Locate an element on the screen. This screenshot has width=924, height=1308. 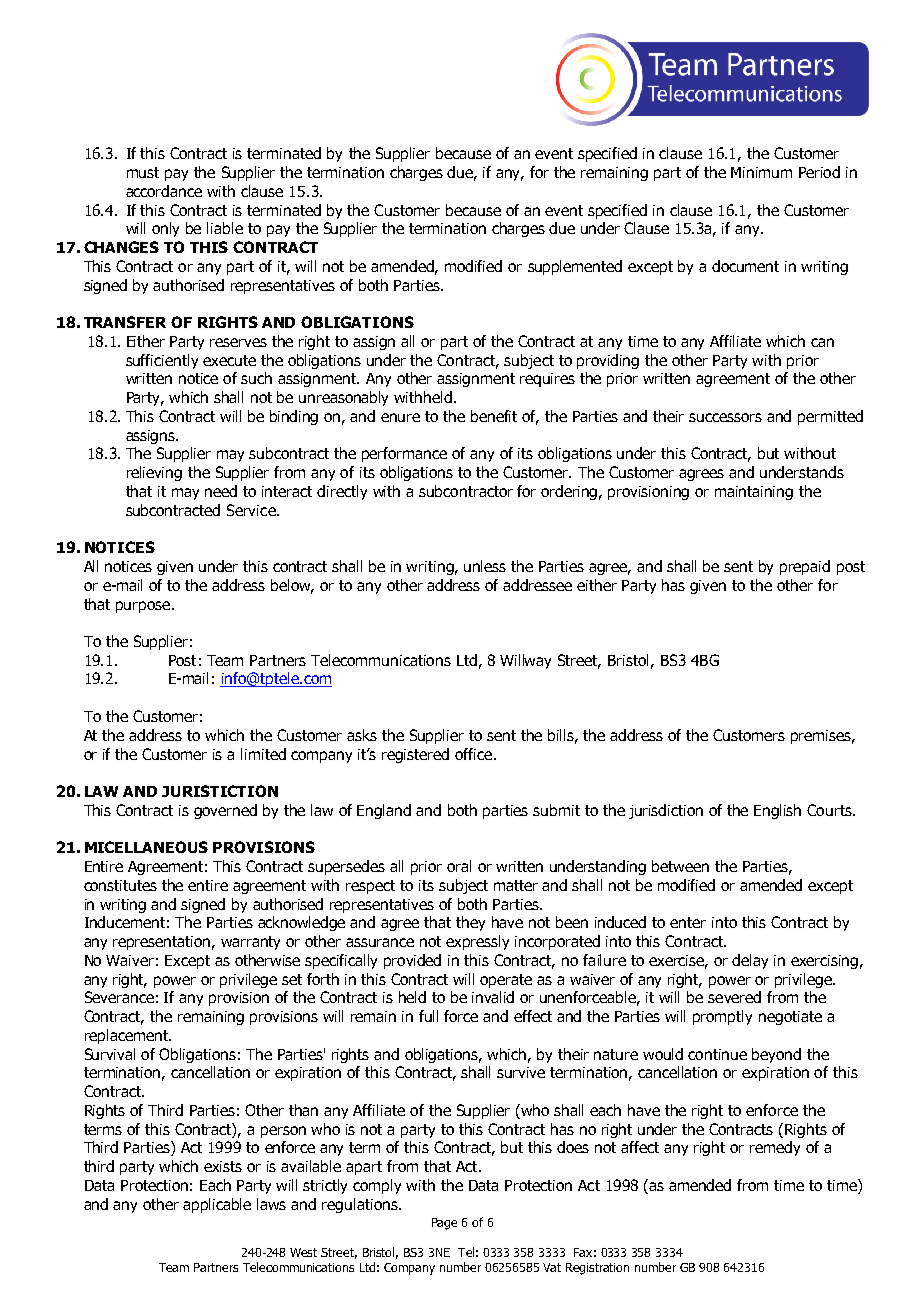
Page is located at coordinates (444, 1224).
